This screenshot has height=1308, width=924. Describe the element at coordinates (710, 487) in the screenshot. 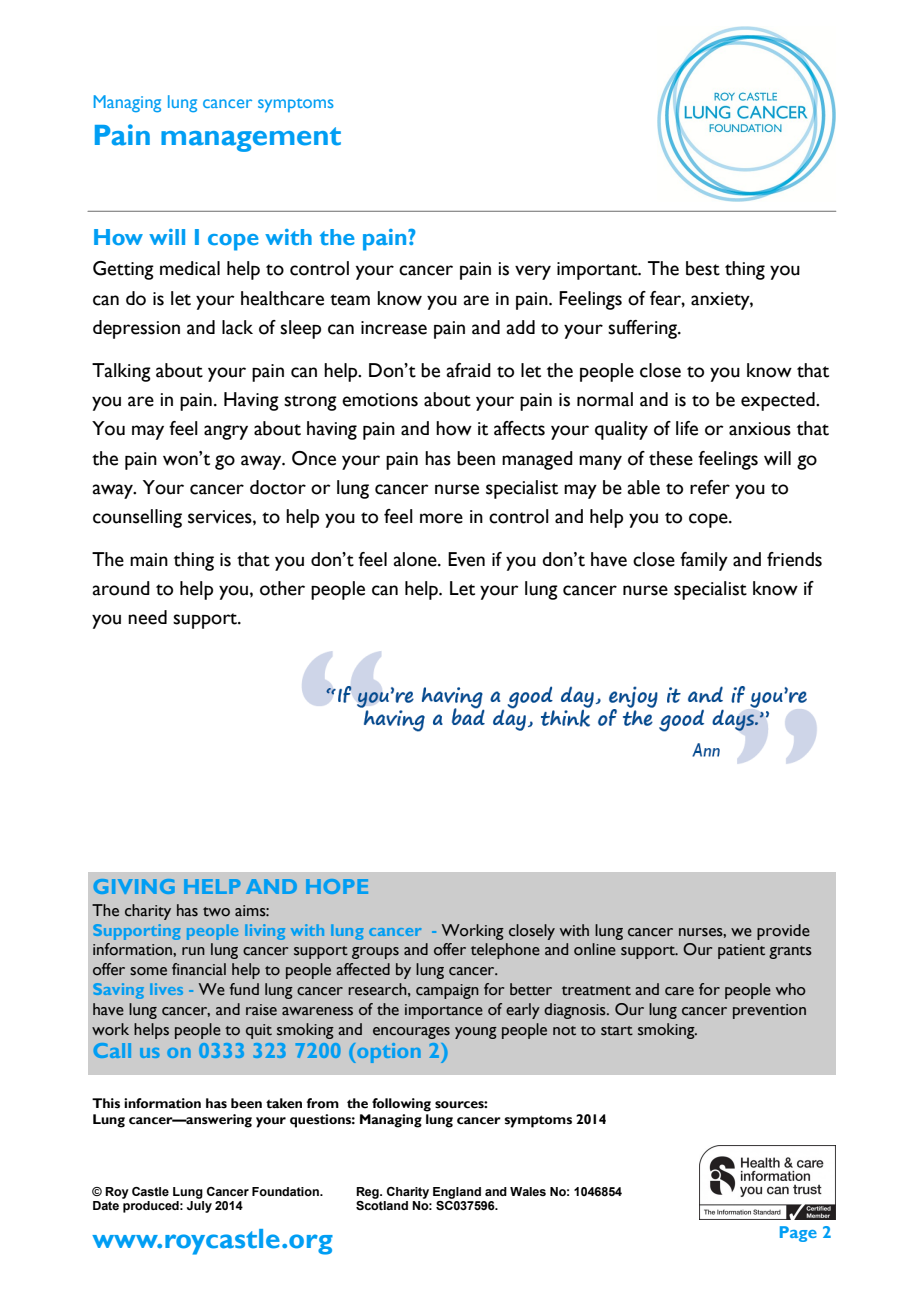

I see `refer` at that location.
